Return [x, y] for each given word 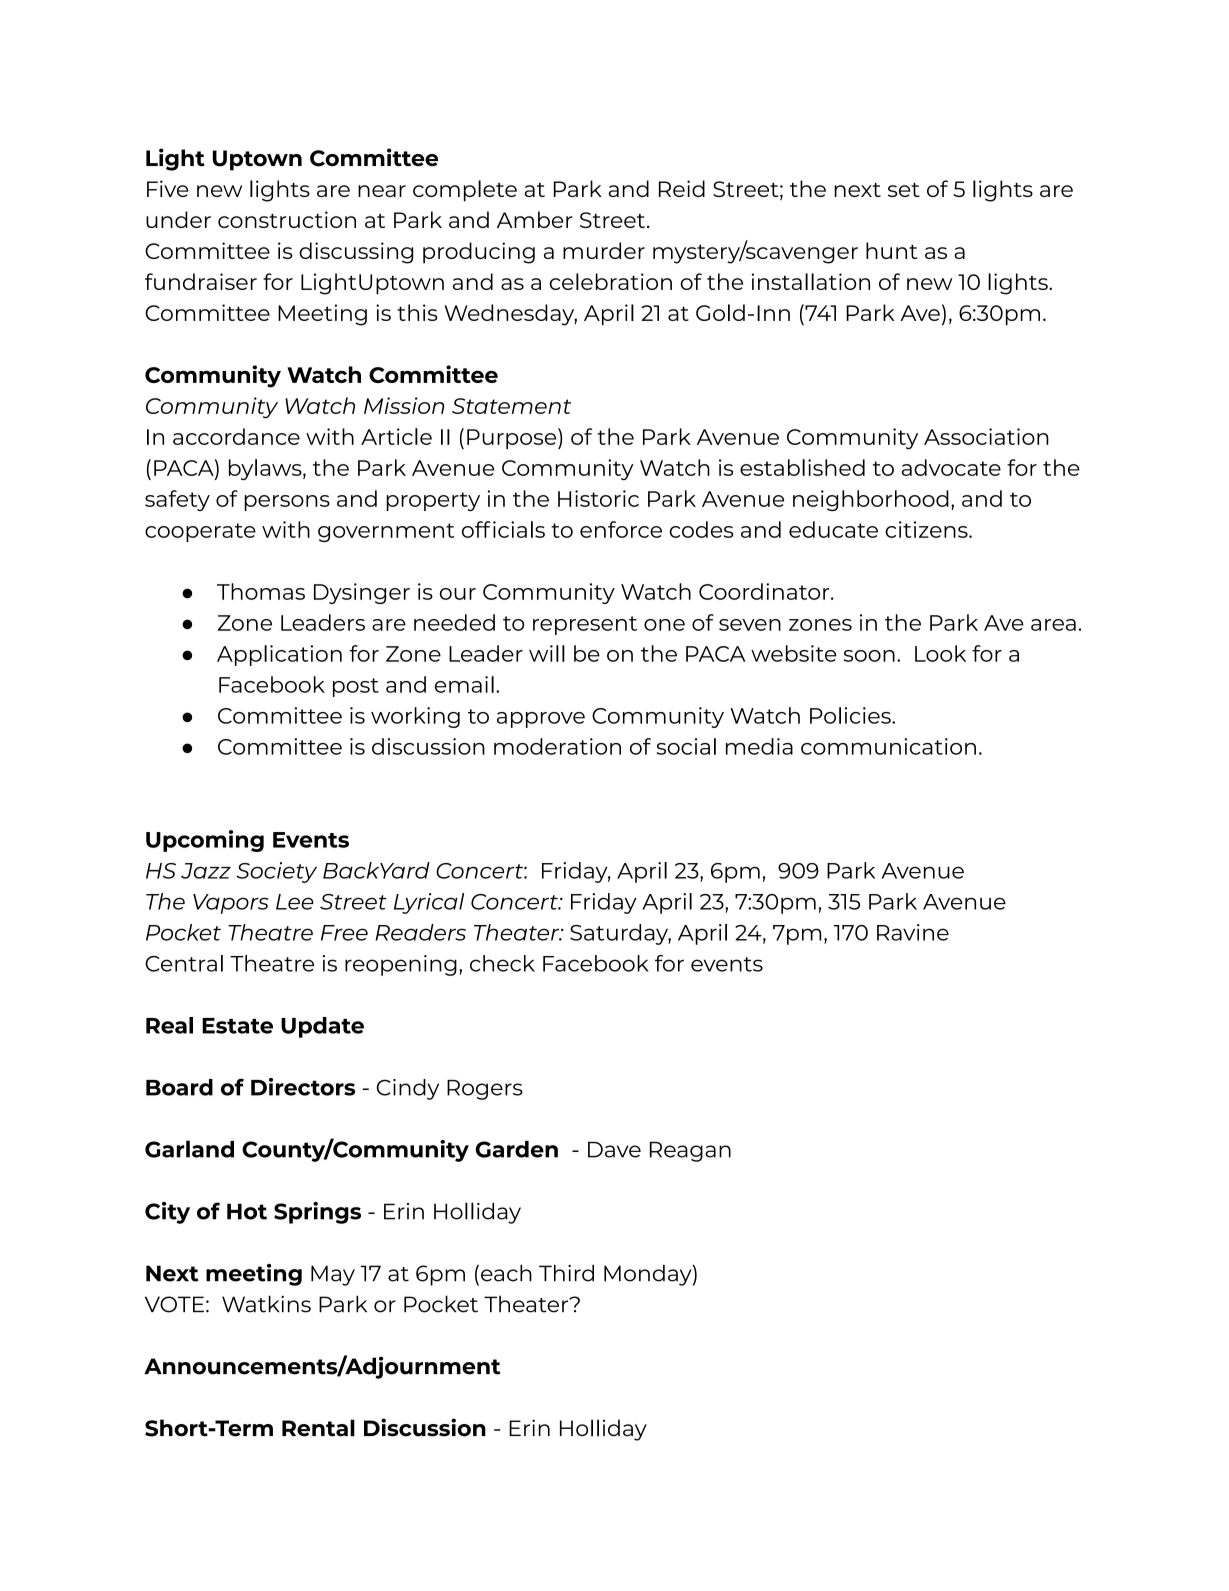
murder [604, 250]
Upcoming [205, 841]
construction [287, 219]
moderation [557, 746]
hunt [891, 250]
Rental [318, 1428]
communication [888, 746]
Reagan [690, 1152]
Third [566, 1273]
